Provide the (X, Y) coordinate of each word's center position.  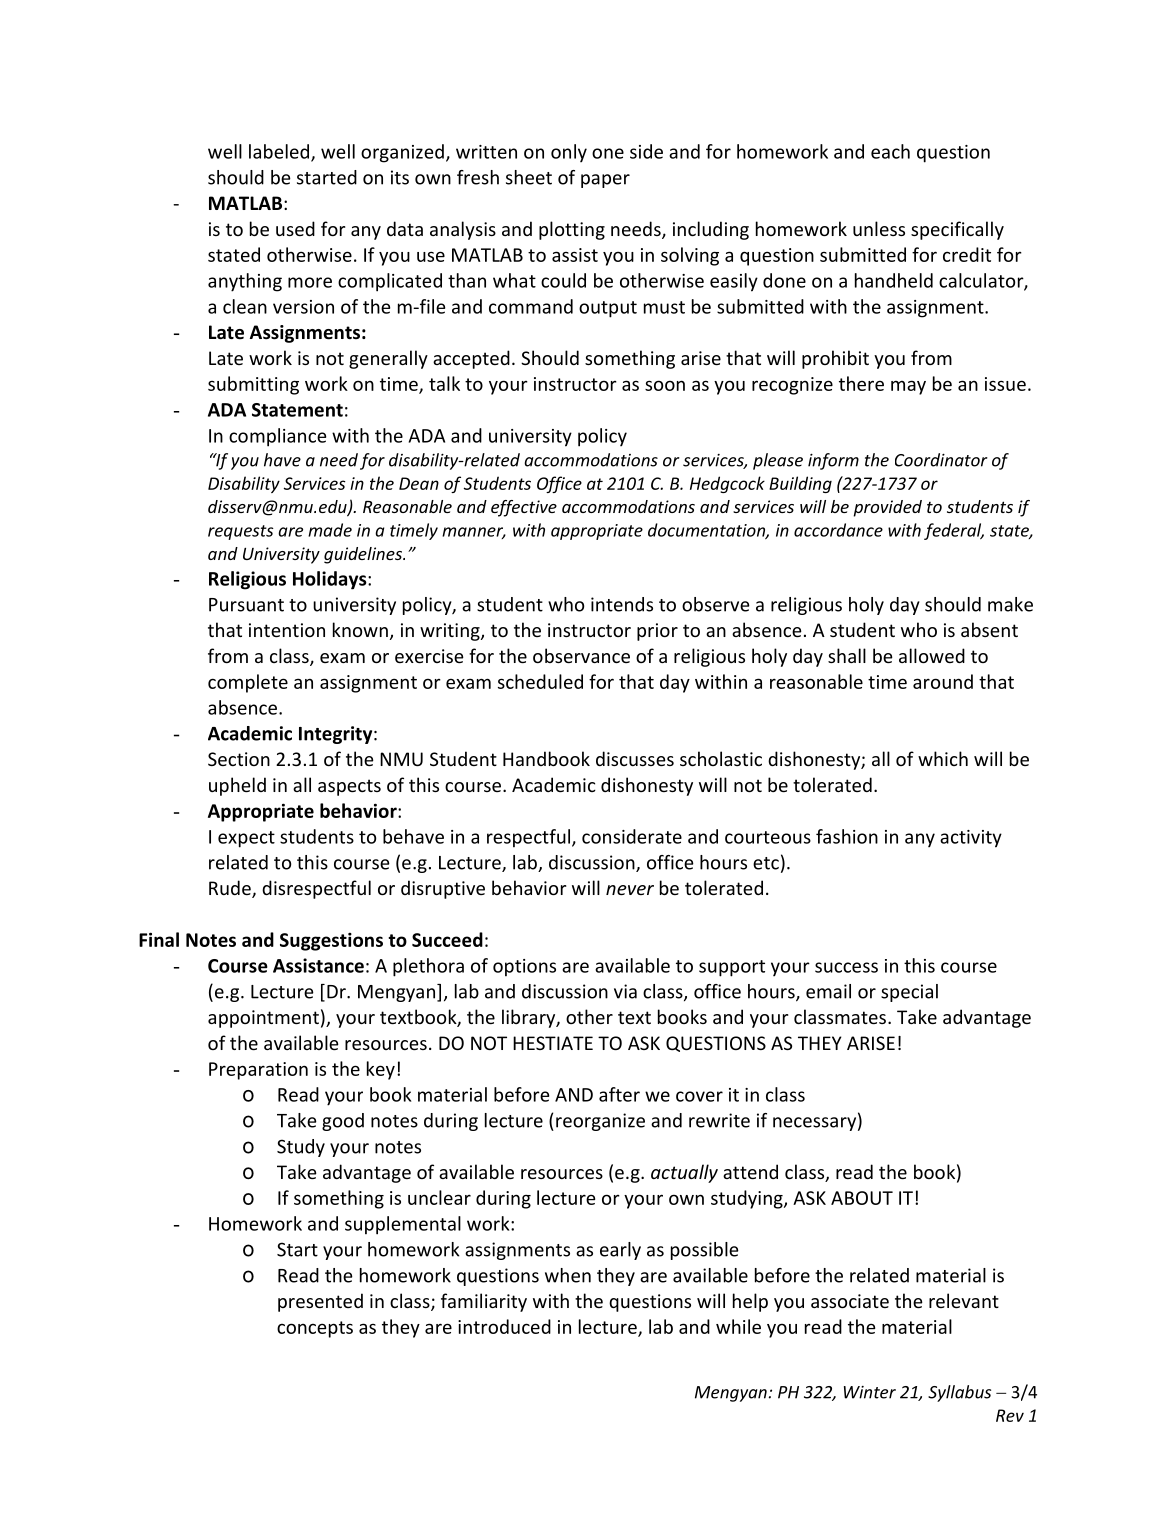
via (625, 991)
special (909, 993)
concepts (315, 1329)
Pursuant (246, 605)
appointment (263, 1019)
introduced (504, 1326)
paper (605, 181)
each (890, 151)
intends (622, 604)
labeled (280, 152)
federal (954, 531)
